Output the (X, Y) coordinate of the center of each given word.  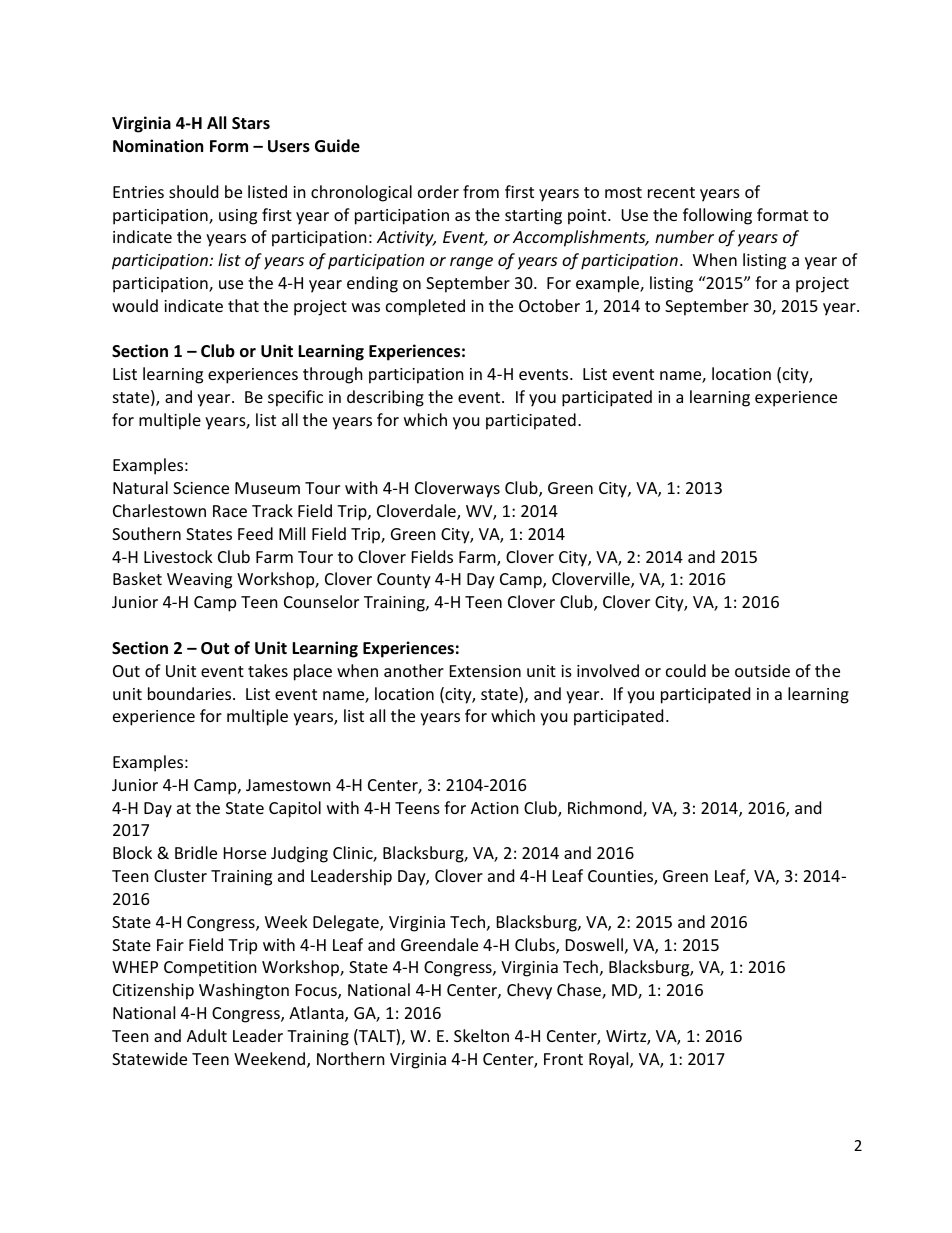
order (438, 191)
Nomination (158, 146)
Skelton (481, 1035)
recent (671, 192)
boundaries (191, 693)
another (414, 670)
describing (385, 398)
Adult (207, 1035)
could (686, 670)
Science (201, 488)
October (549, 305)
